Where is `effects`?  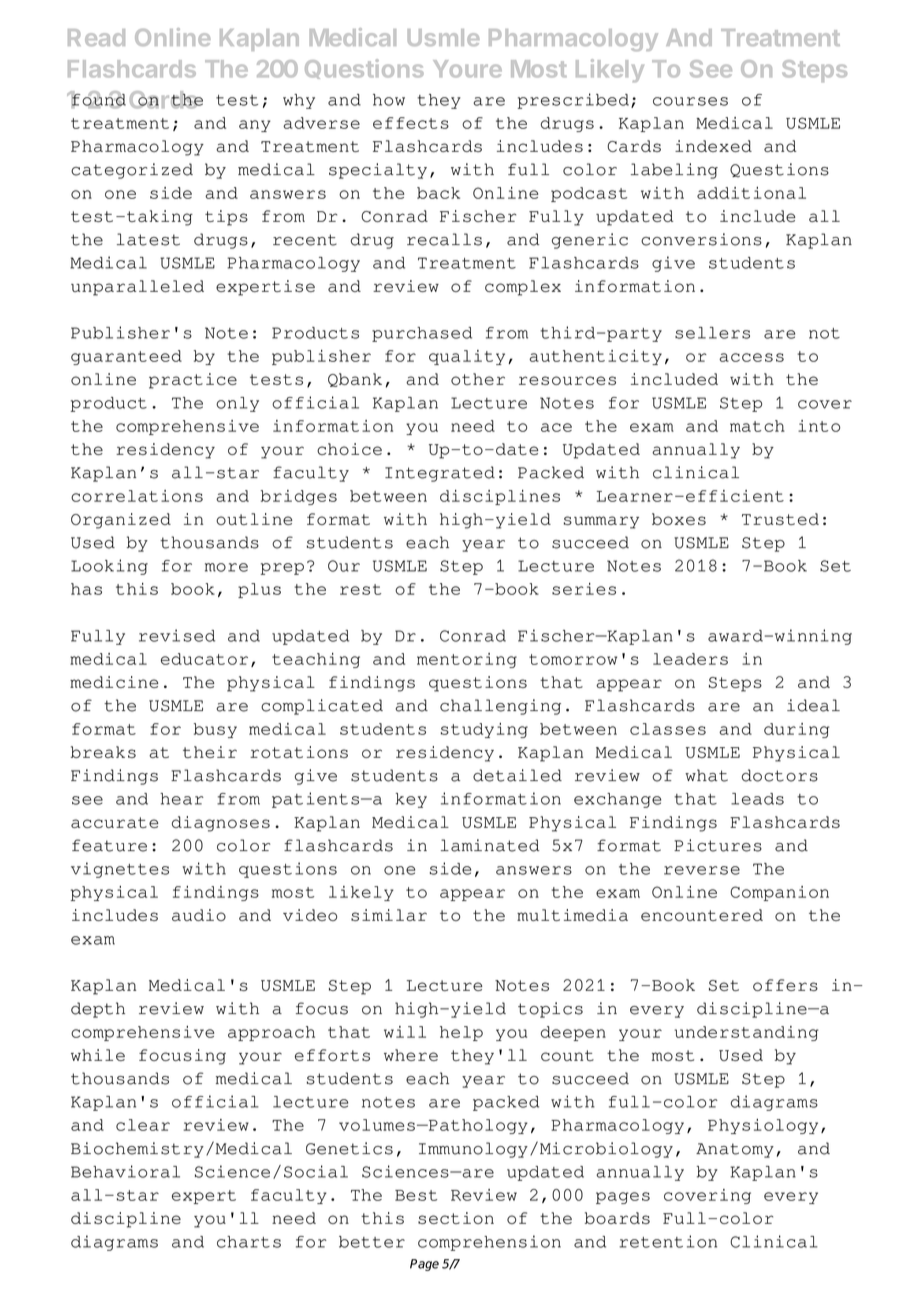
effects is located at coordinates (411, 123).
